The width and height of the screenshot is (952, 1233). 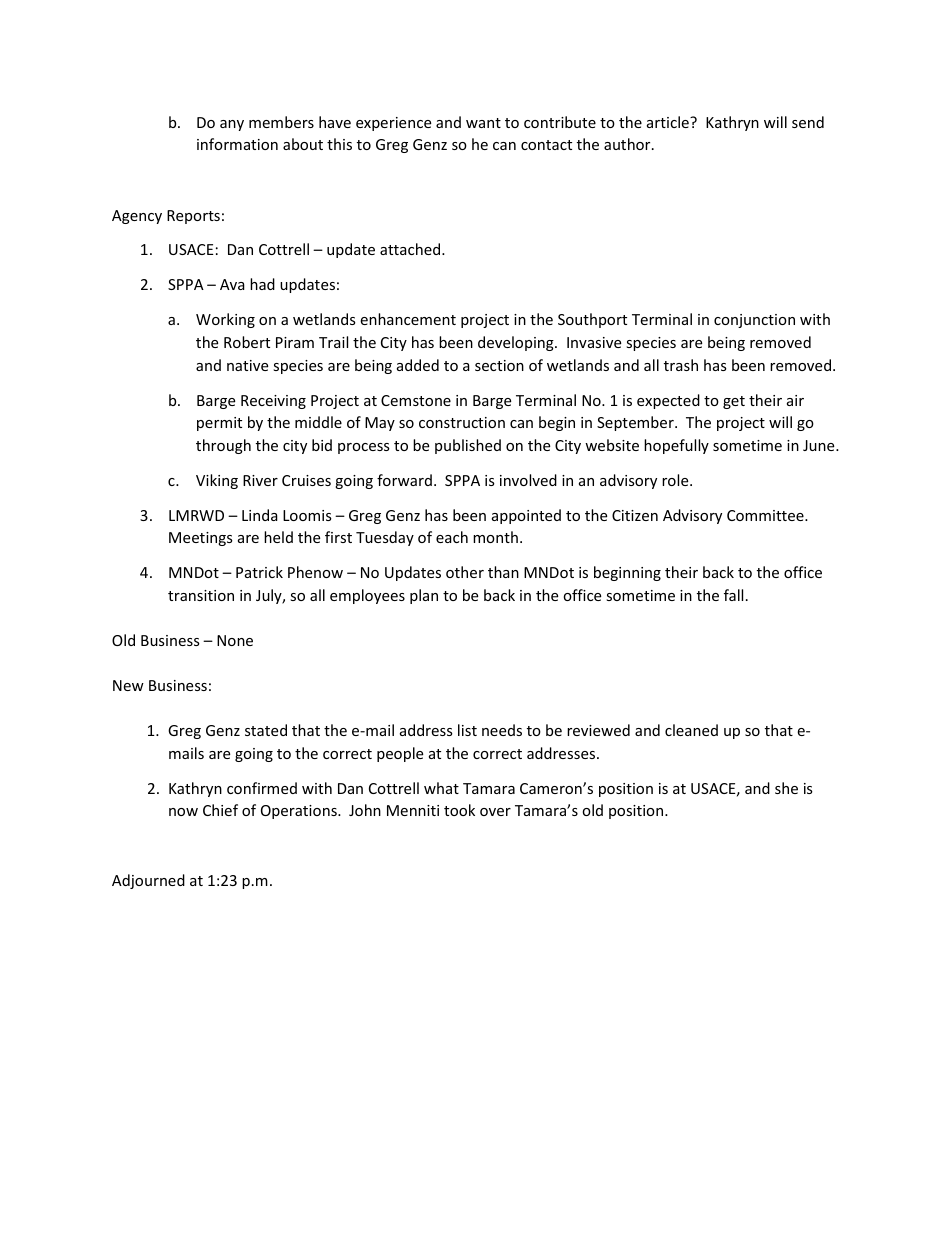 What do you see at coordinates (465, 572) in the screenshot?
I see `other` at bounding box center [465, 572].
